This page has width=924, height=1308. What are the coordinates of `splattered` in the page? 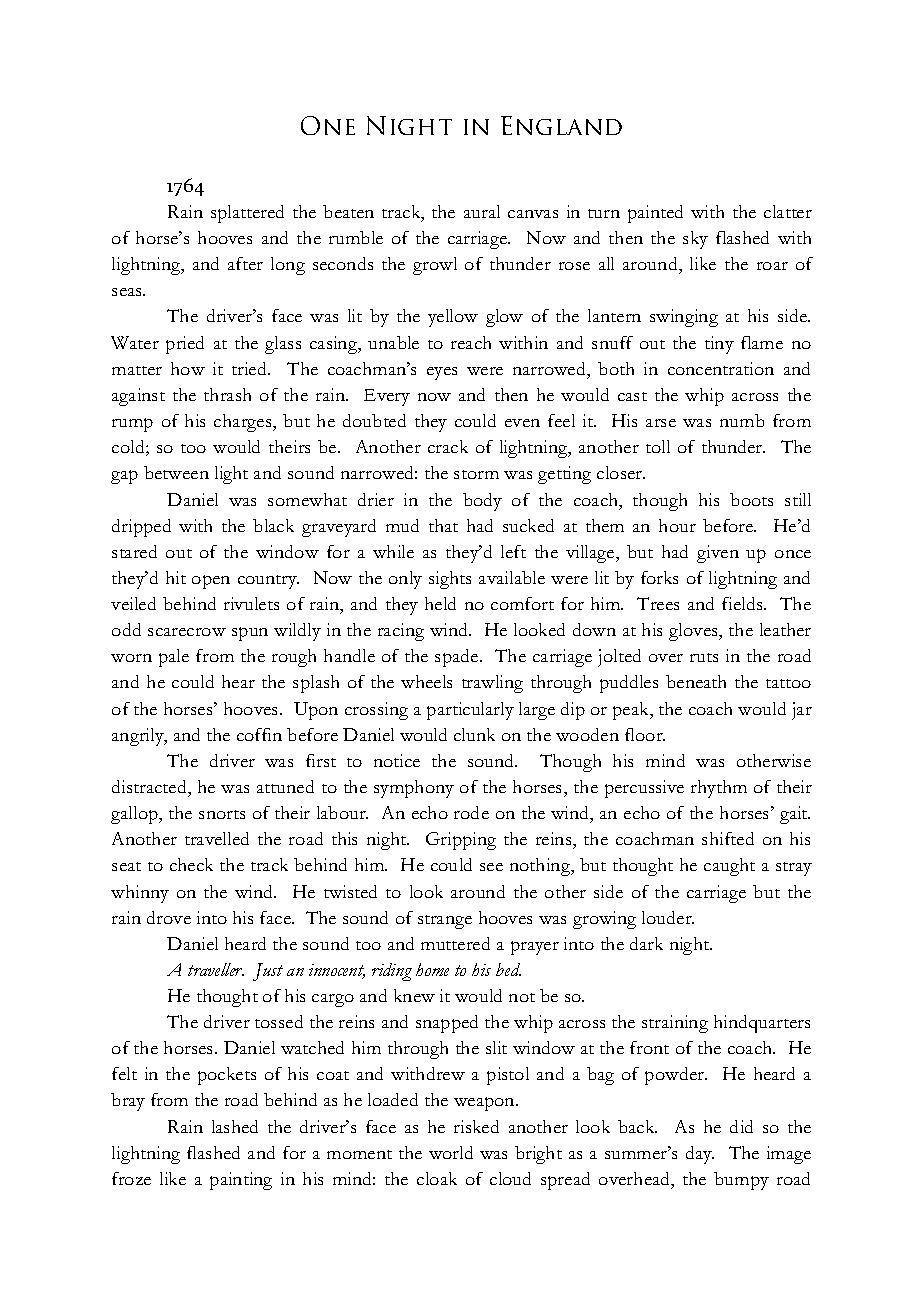 It's located at (247, 214).
